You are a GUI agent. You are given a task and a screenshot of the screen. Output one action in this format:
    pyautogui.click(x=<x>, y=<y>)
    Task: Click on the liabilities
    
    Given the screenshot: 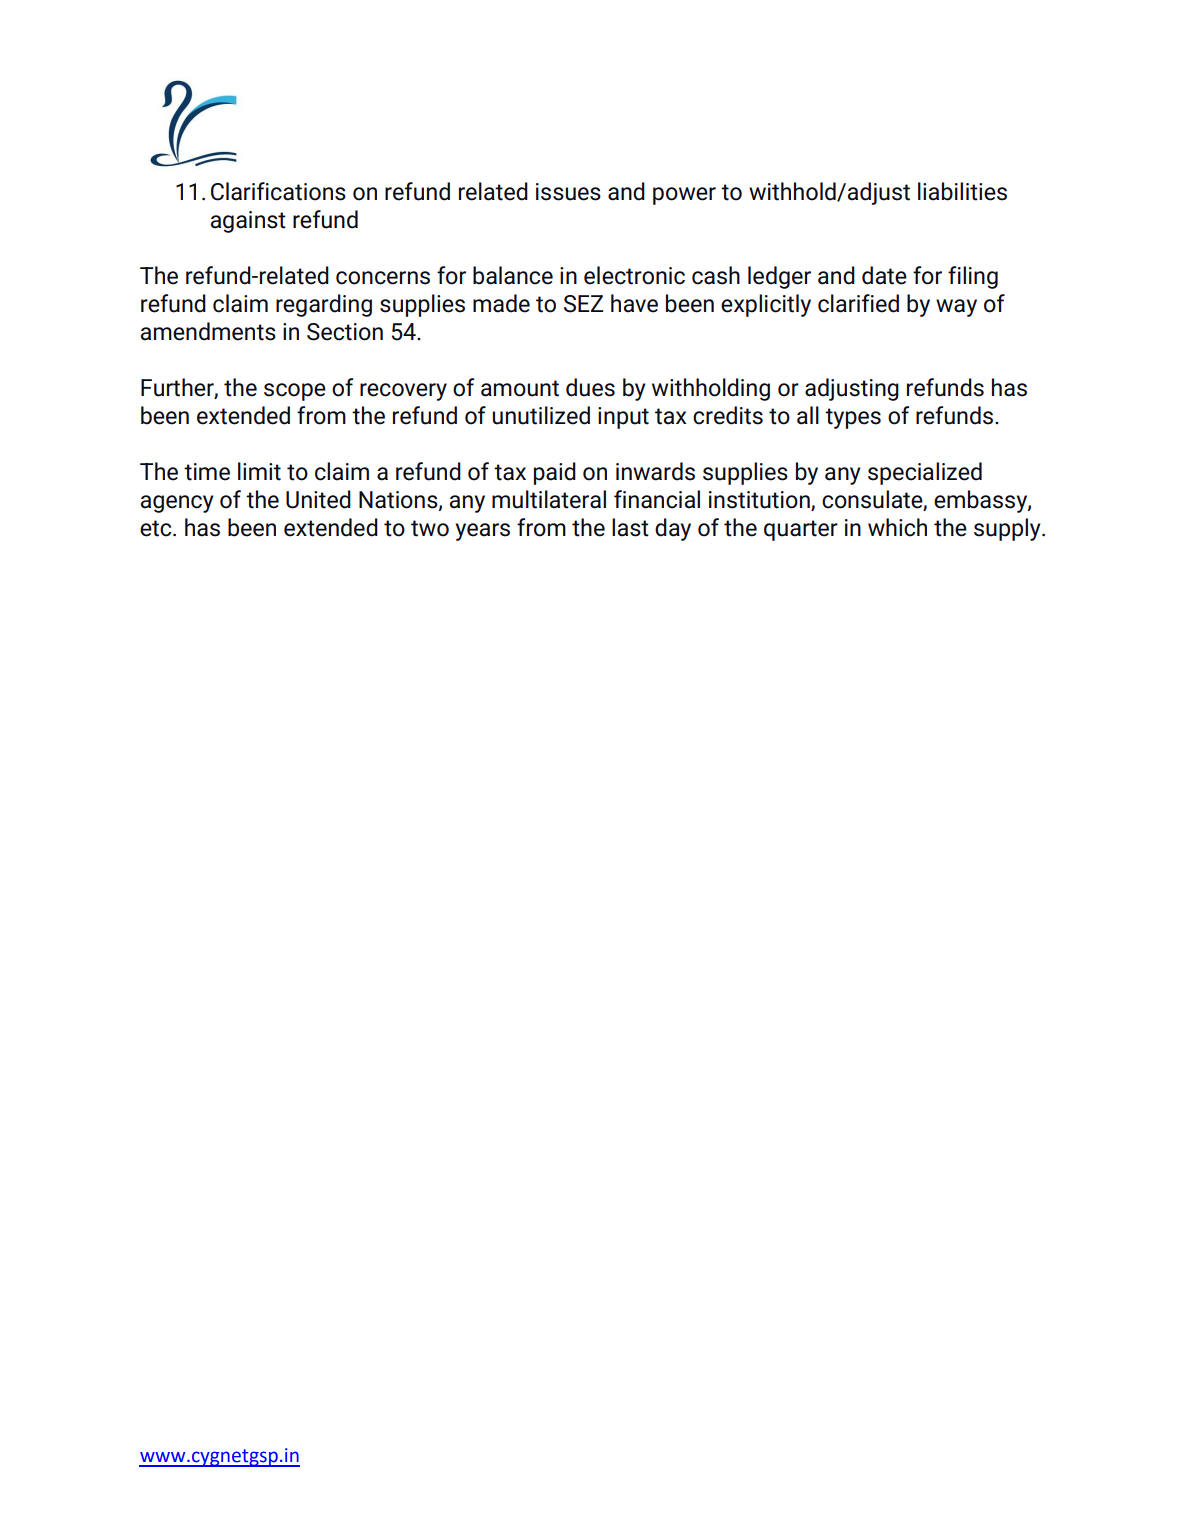 What is the action you would take?
    pyautogui.click(x=962, y=191)
